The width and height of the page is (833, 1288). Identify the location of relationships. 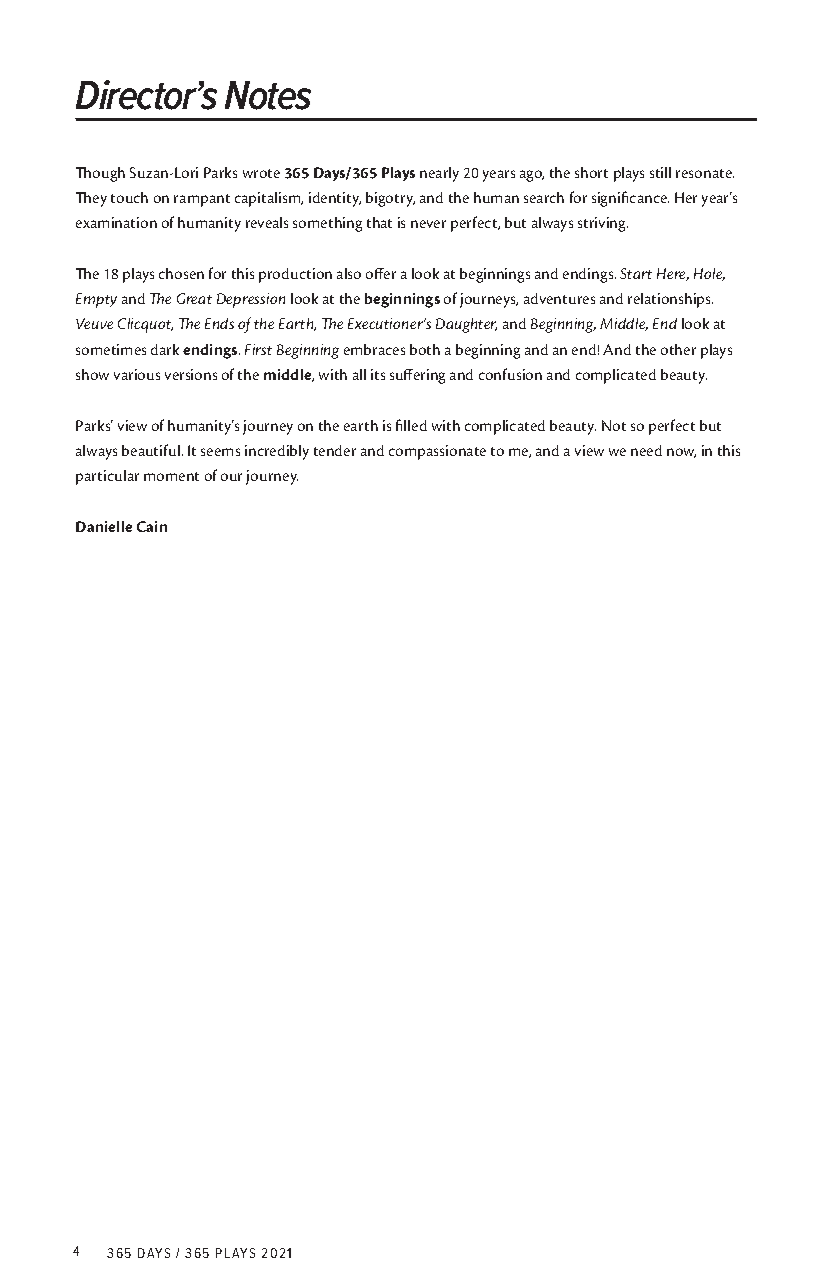
(670, 300).
